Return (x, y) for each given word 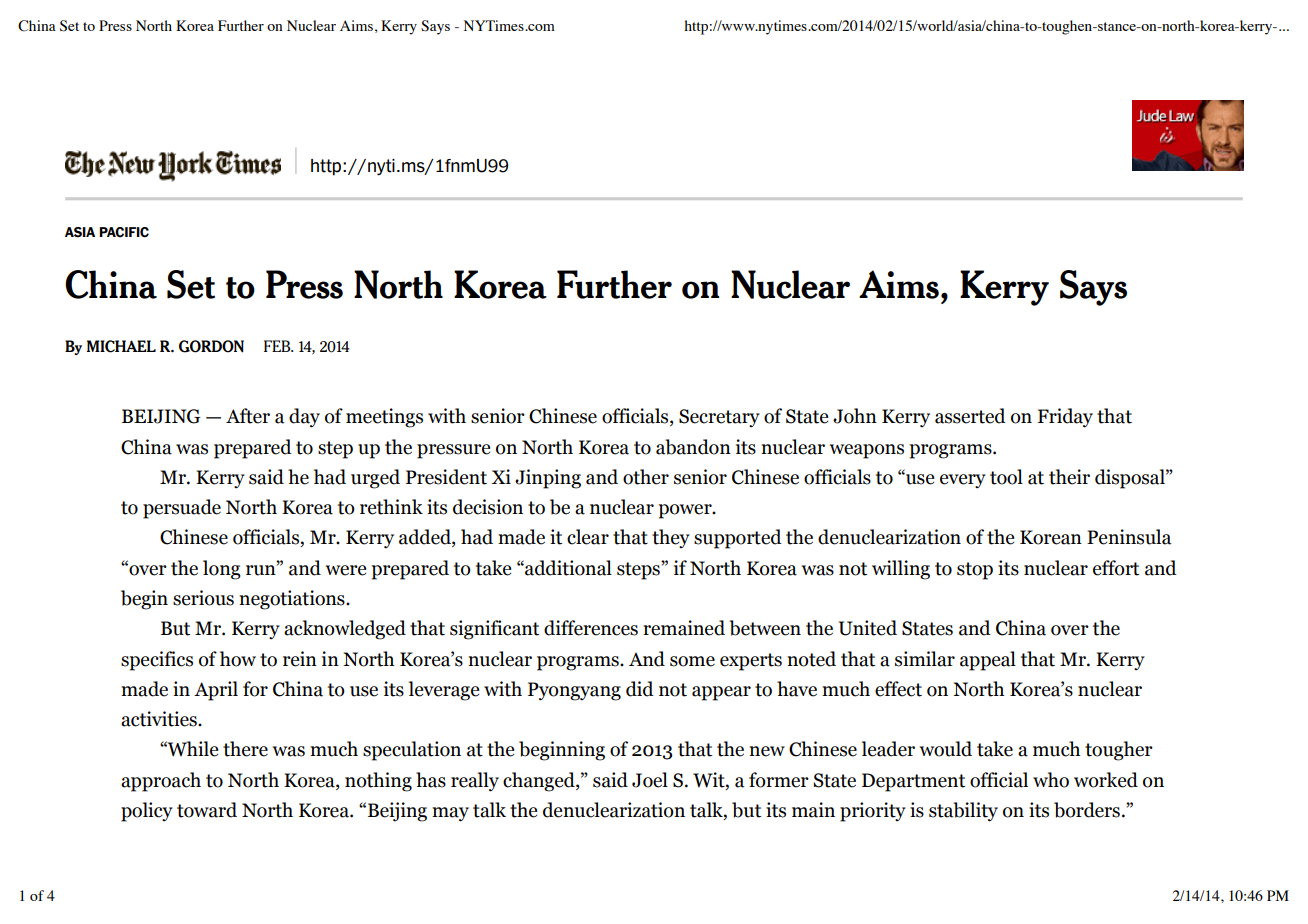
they (671, 539)
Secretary (719, 418)
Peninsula (1129, 537)
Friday (1065, 418)
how (238, 659)
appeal (988, 661)
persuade (182, 509)
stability (963, 812)
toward (207, 810)
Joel (650, 780)
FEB (278, 346)
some (692, 661)
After (248, 416)
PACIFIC (124, 232)
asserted (970, 416)
